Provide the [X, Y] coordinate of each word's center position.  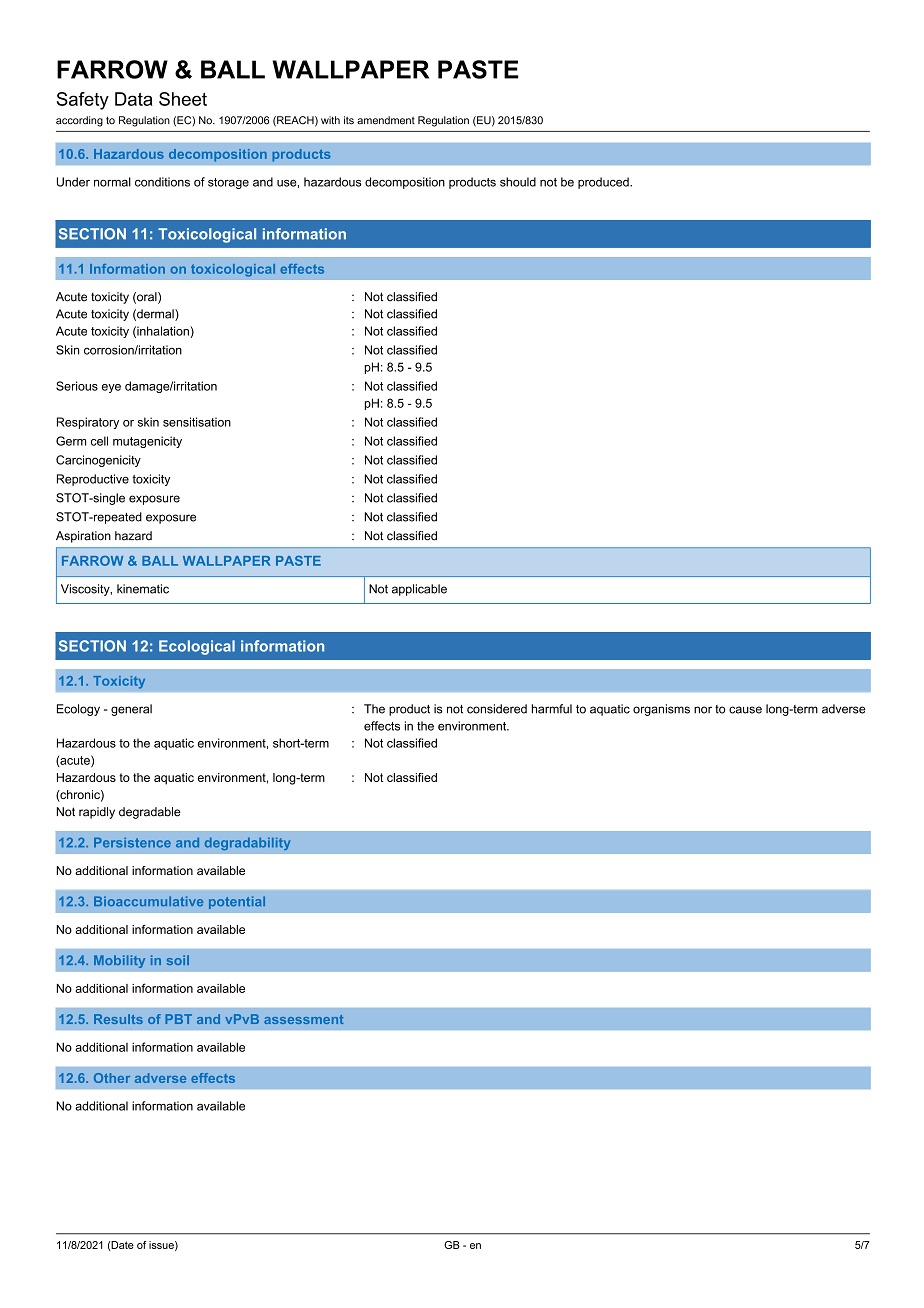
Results [118, 1019]
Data [133, 99]
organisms [661, 710]
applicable [419, 590]
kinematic [143, 589]
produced [604, 183]
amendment [386, 120]
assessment [304, 1019]
